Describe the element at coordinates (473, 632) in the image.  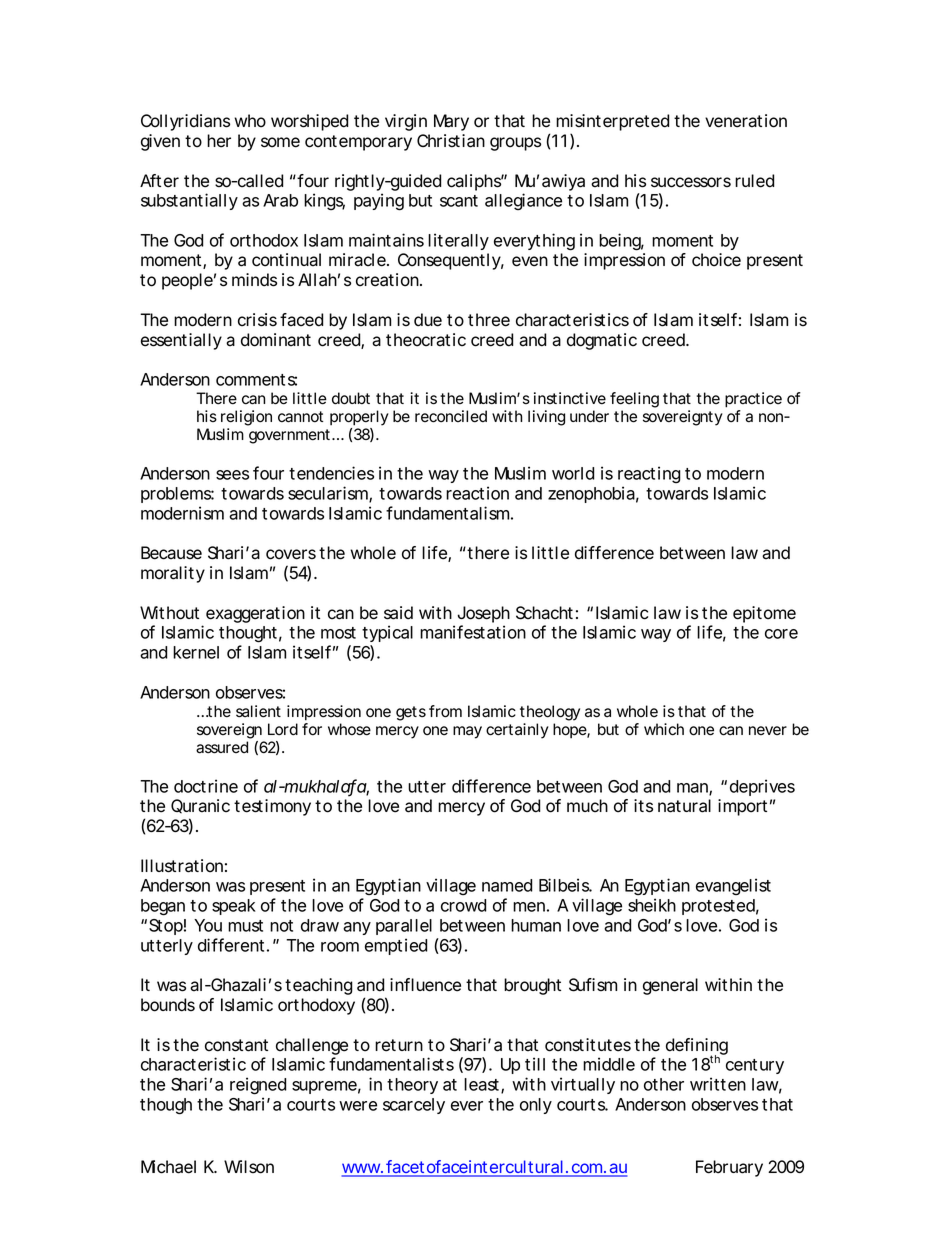
I see `manifestation` at that location.
